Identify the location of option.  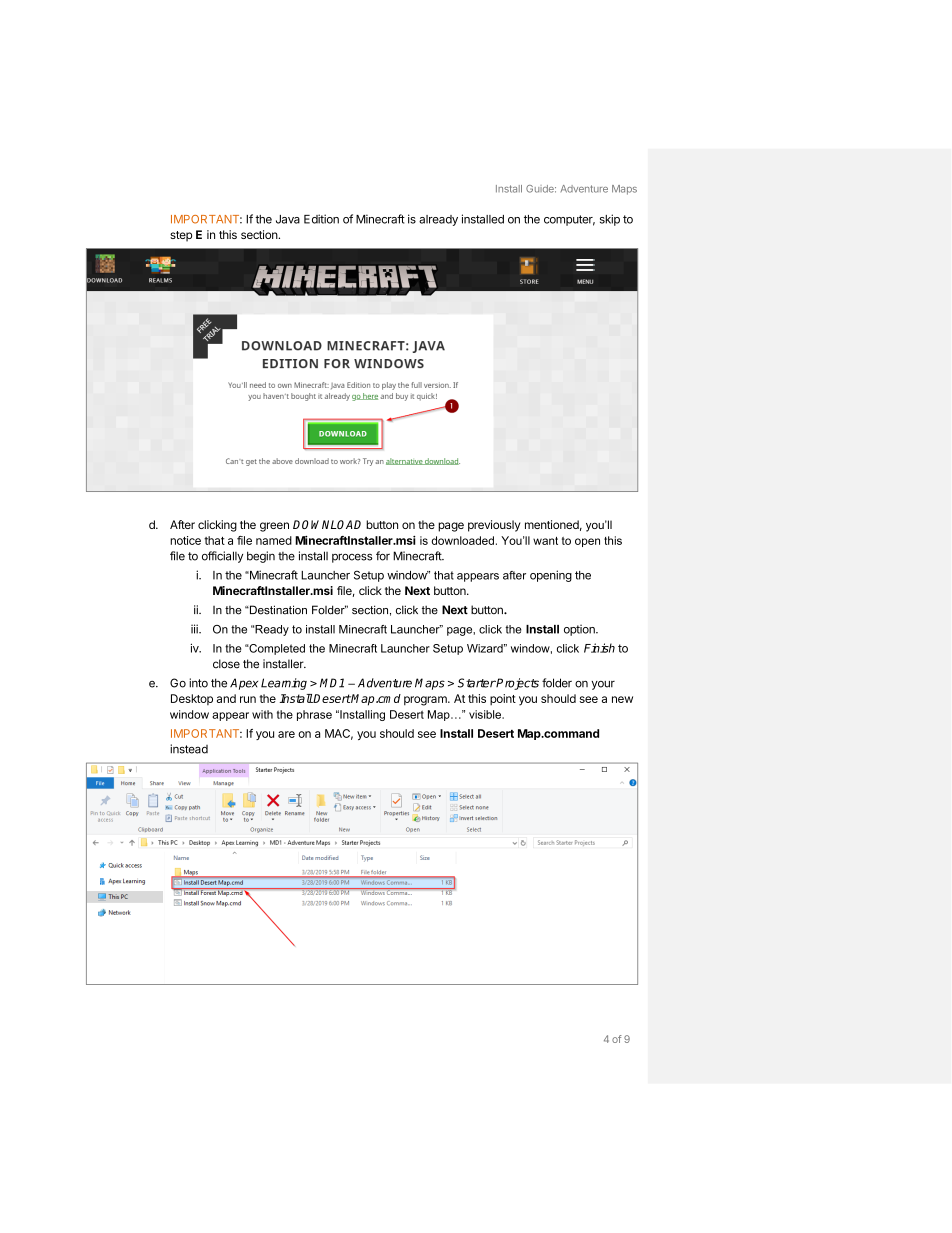
(580, 630).
